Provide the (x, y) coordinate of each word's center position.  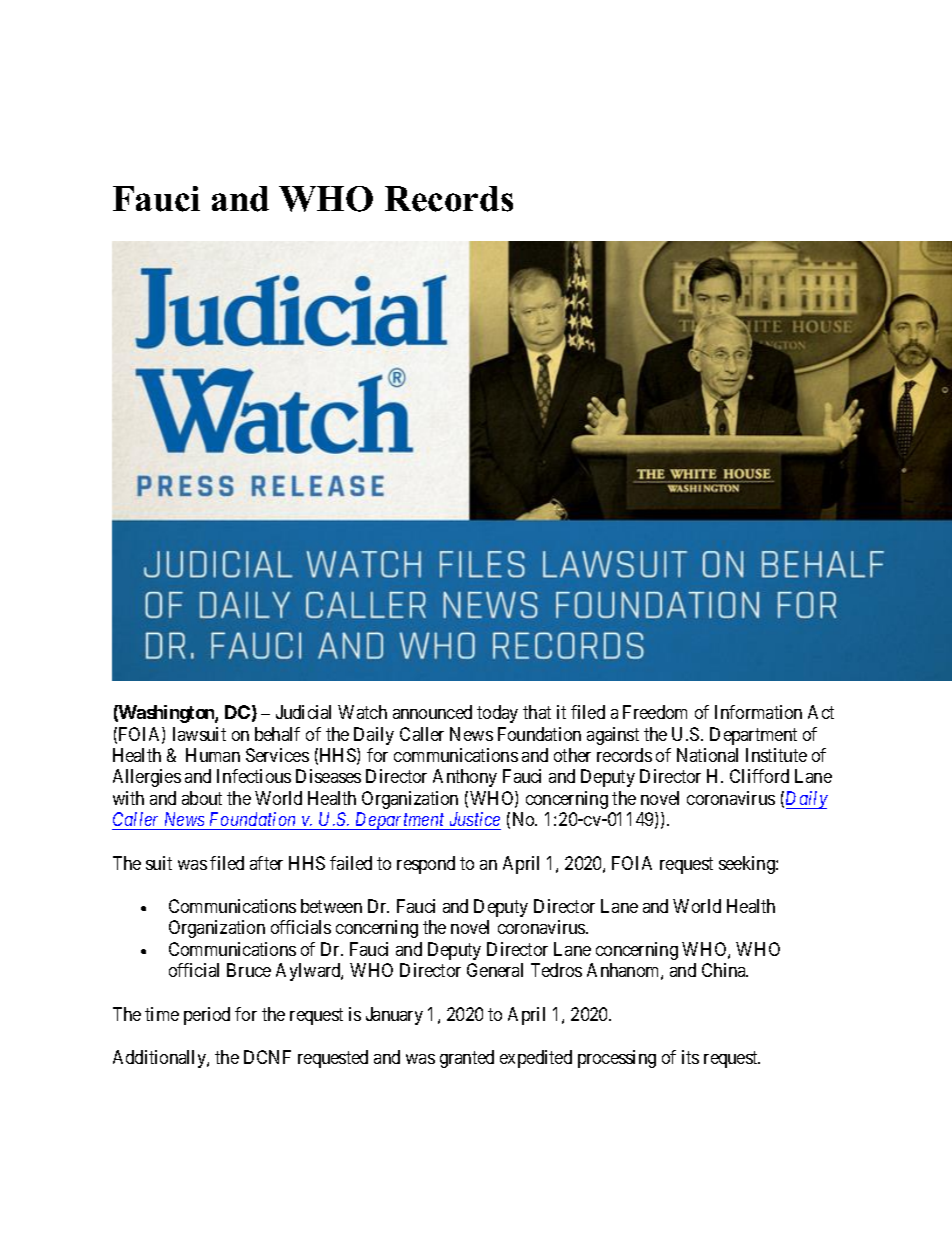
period (207, 1016)
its (690, 1057)
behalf (277, 734)
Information (758, 712)
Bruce (249, 970)
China (725, 970)
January (394, 1016)
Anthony (465, 778)
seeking (748, 865)
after (266, 863)
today (497, 714)
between (331, 906)
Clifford (759, 776)
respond (426, 865)
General (495, 970)
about (202, 798)
